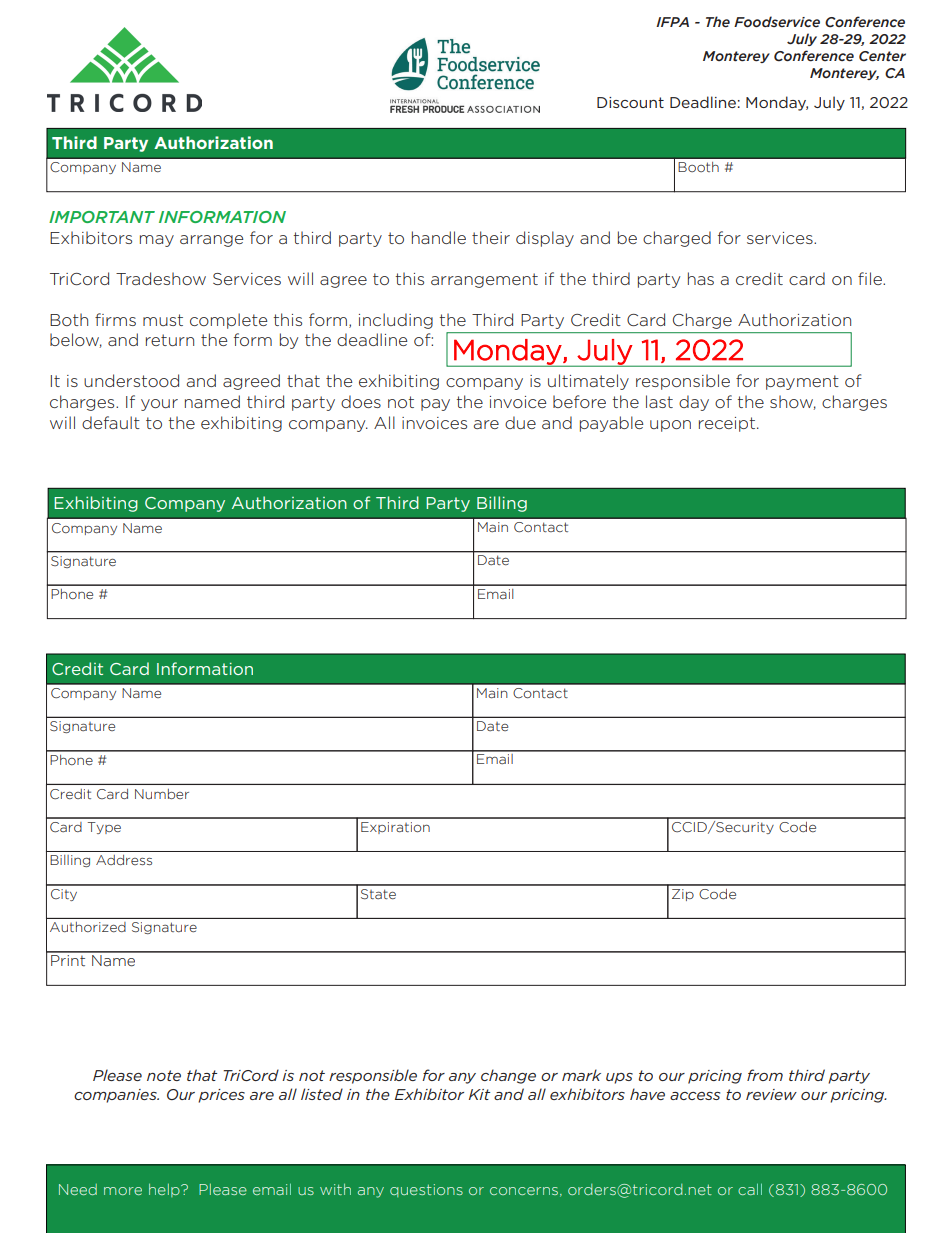  Describe the element at coordinates (102, 217) in the screenshot. I see `IMPORTANT` at that location.
